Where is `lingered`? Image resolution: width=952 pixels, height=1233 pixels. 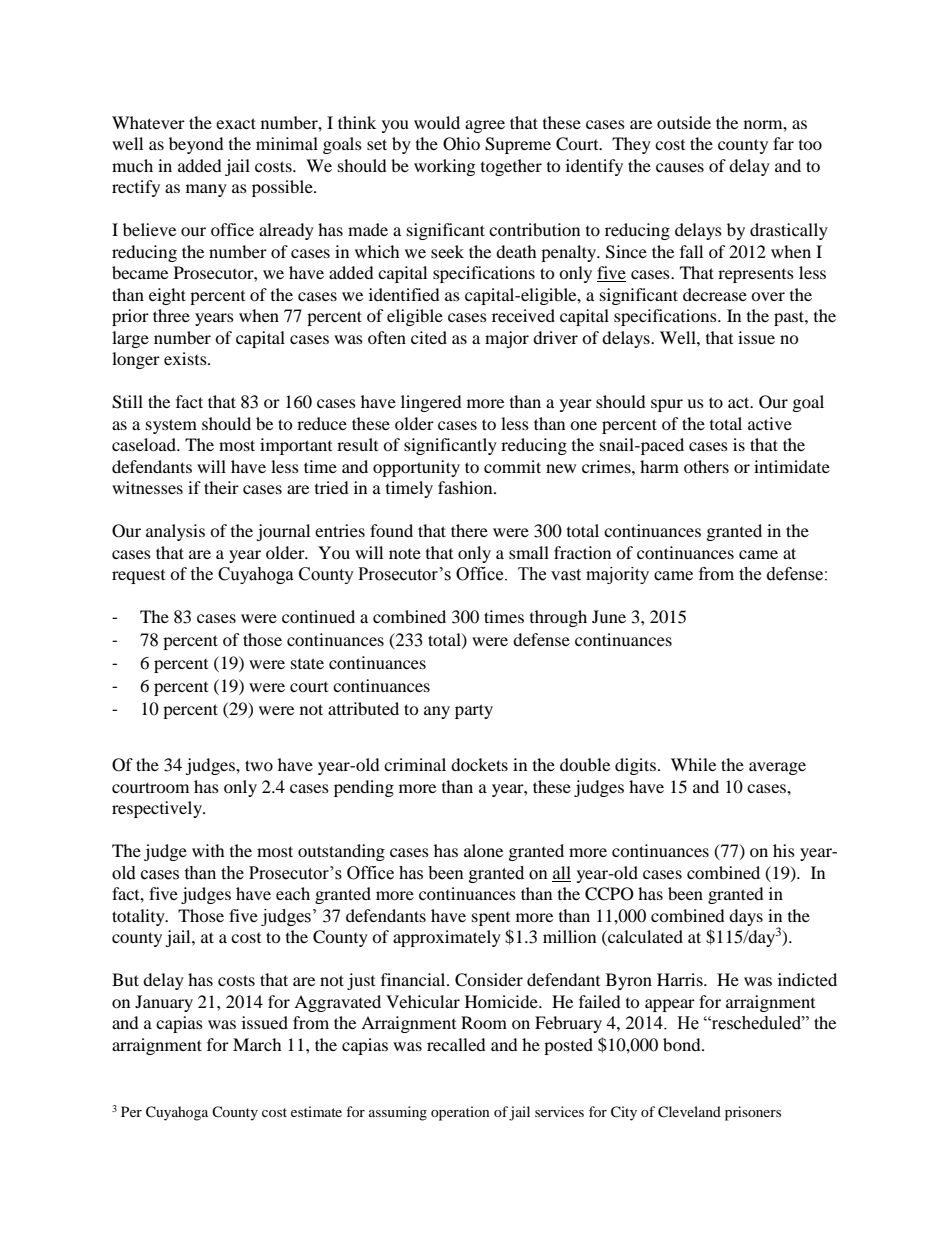 lingered is located at coordinates (431, 403).
